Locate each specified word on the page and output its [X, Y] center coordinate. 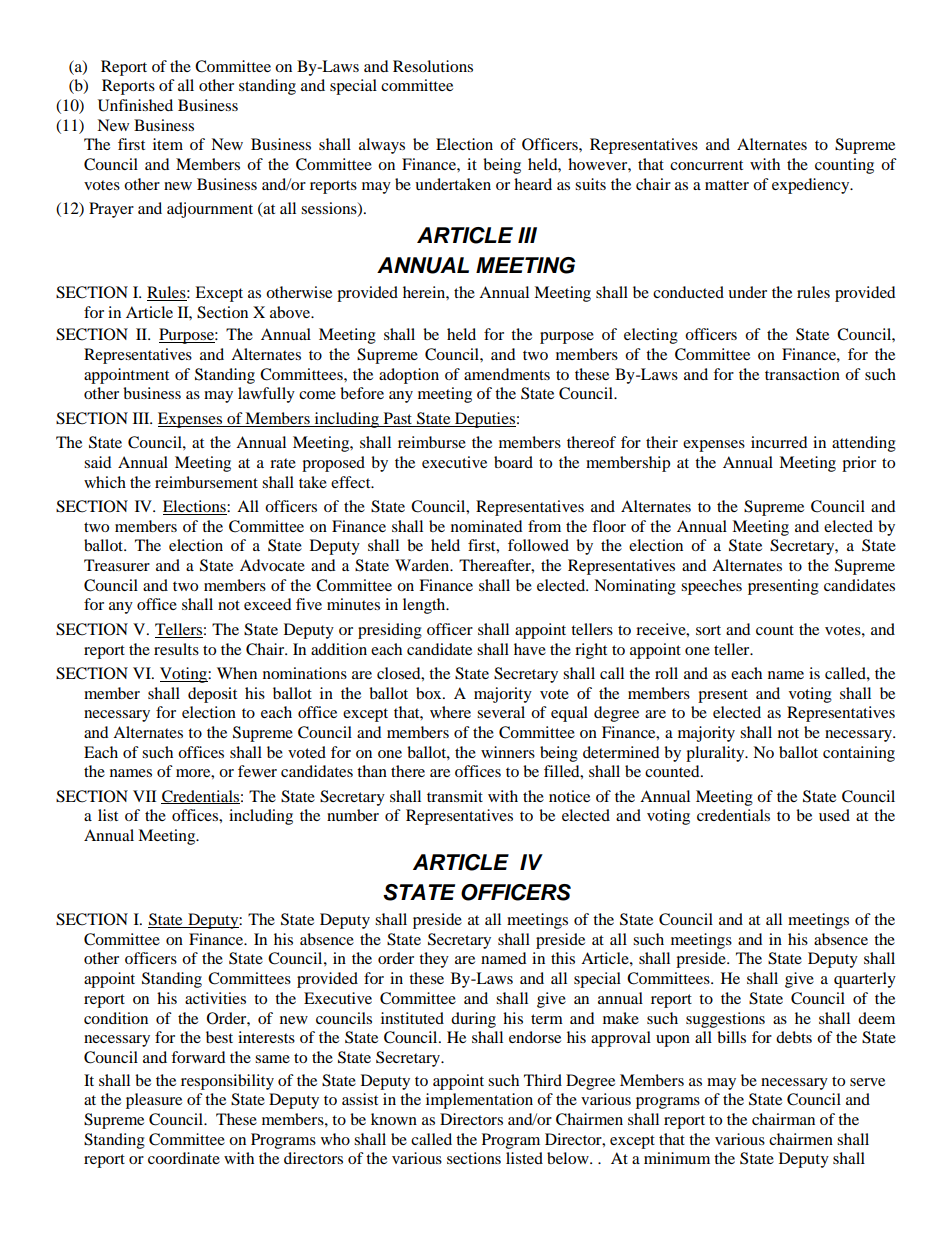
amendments [507, 374]
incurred [779, 442]
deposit [212, 695]
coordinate [184, 1158]
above [291, 312]
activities [215, 998]
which [105, 482]
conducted [688, 292]
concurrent [706, 165]
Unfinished [135, 105]
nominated [487, 526]
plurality [716, 754]
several [501, 712]
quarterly [865, 980]
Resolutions [433, 66]
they [434, 960]
